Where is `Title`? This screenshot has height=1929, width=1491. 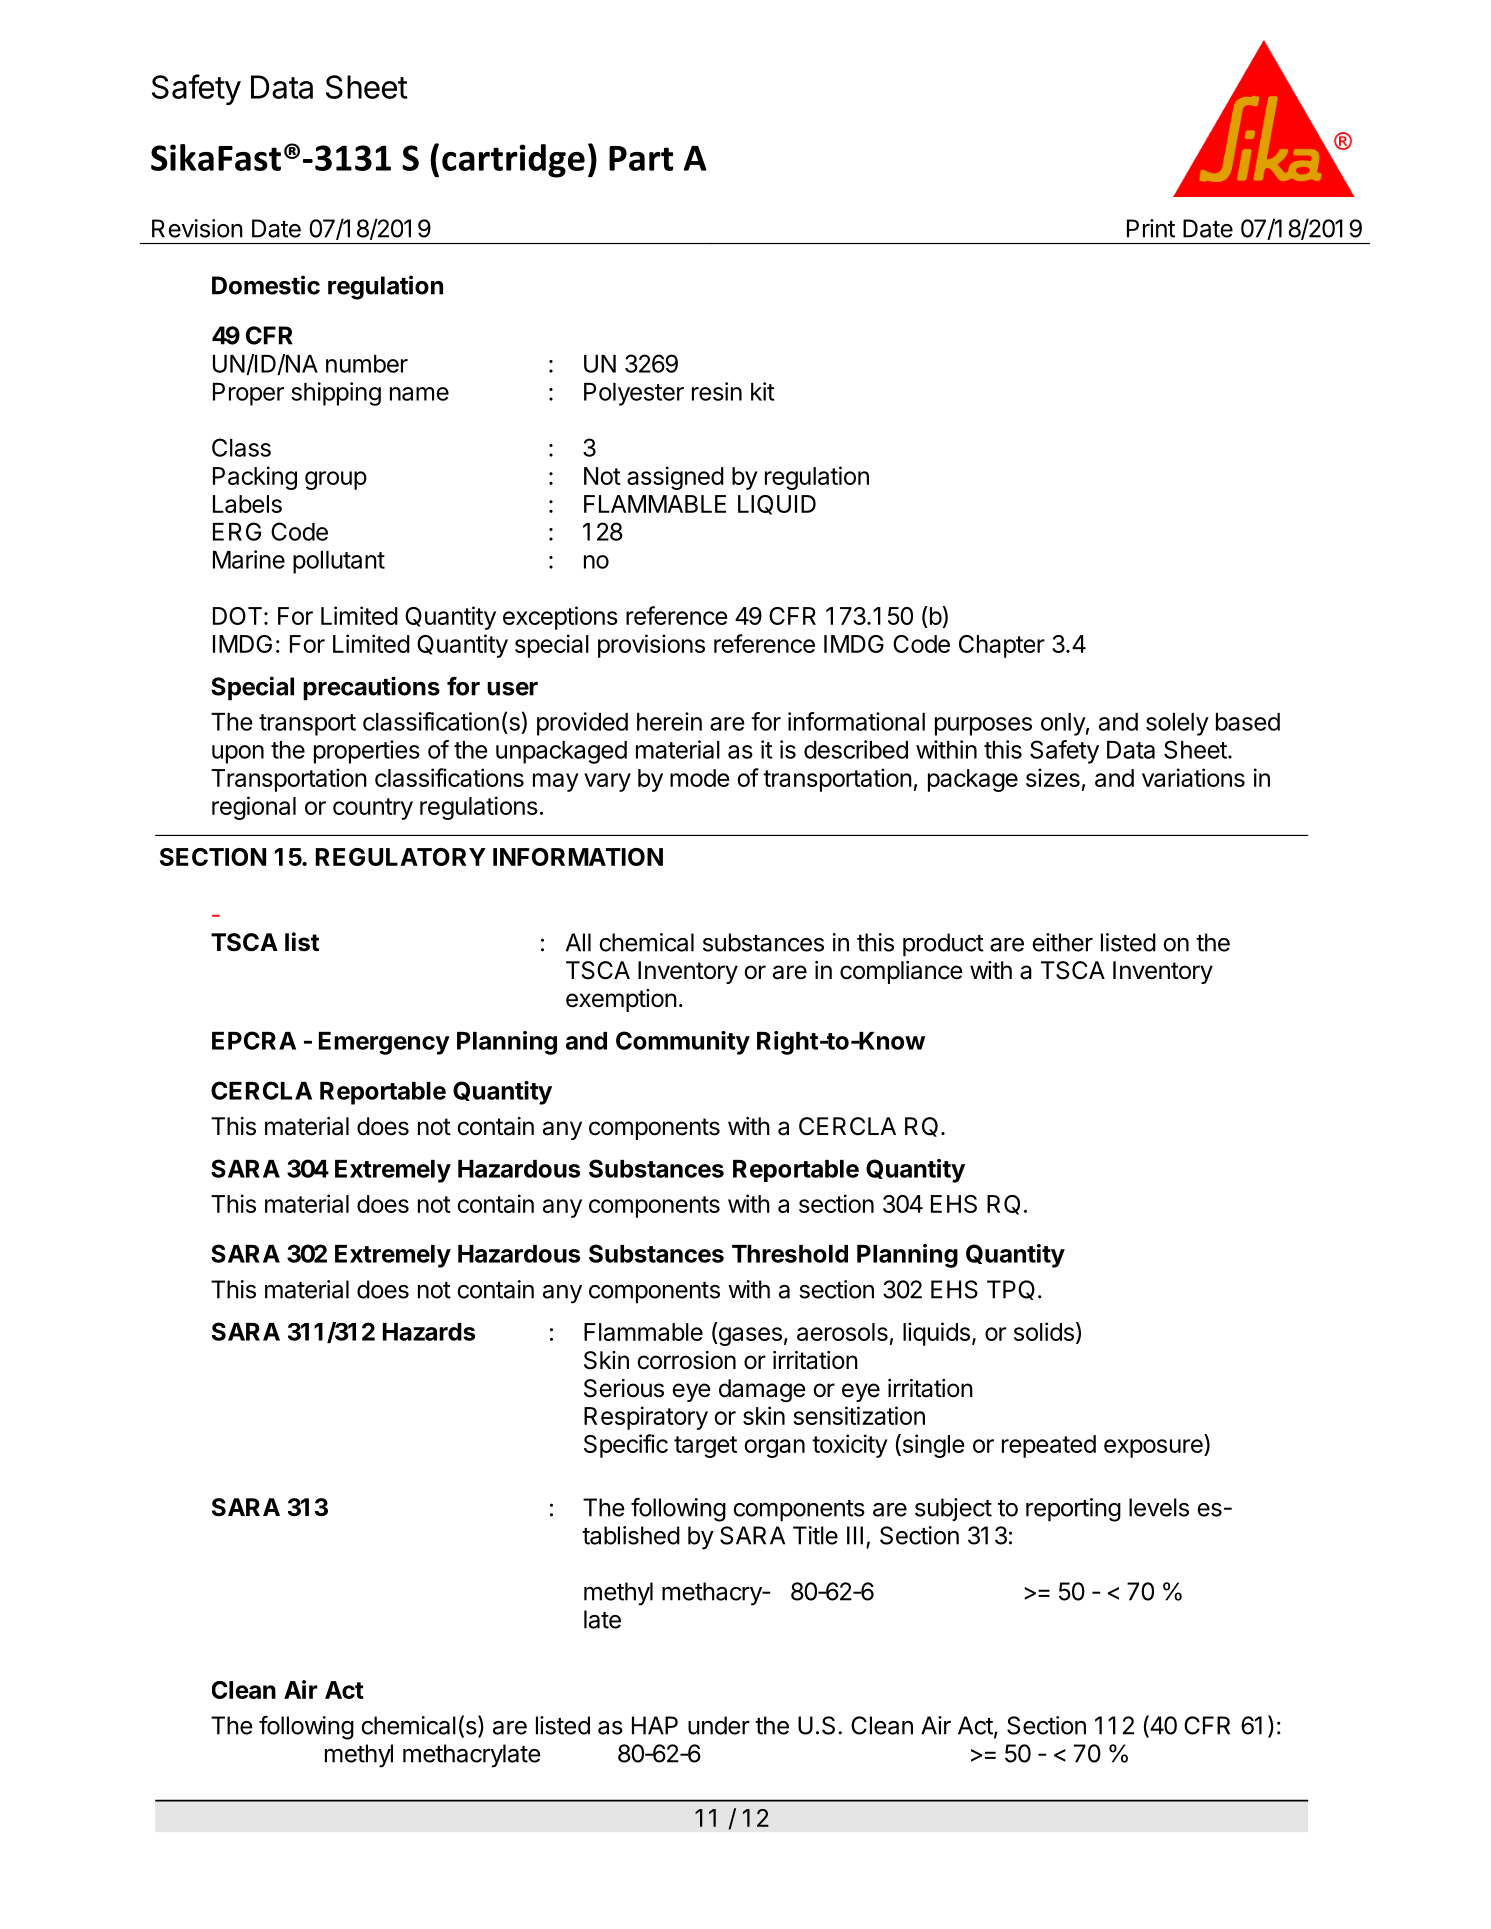
Title is located at coordinates (815, 1535).
